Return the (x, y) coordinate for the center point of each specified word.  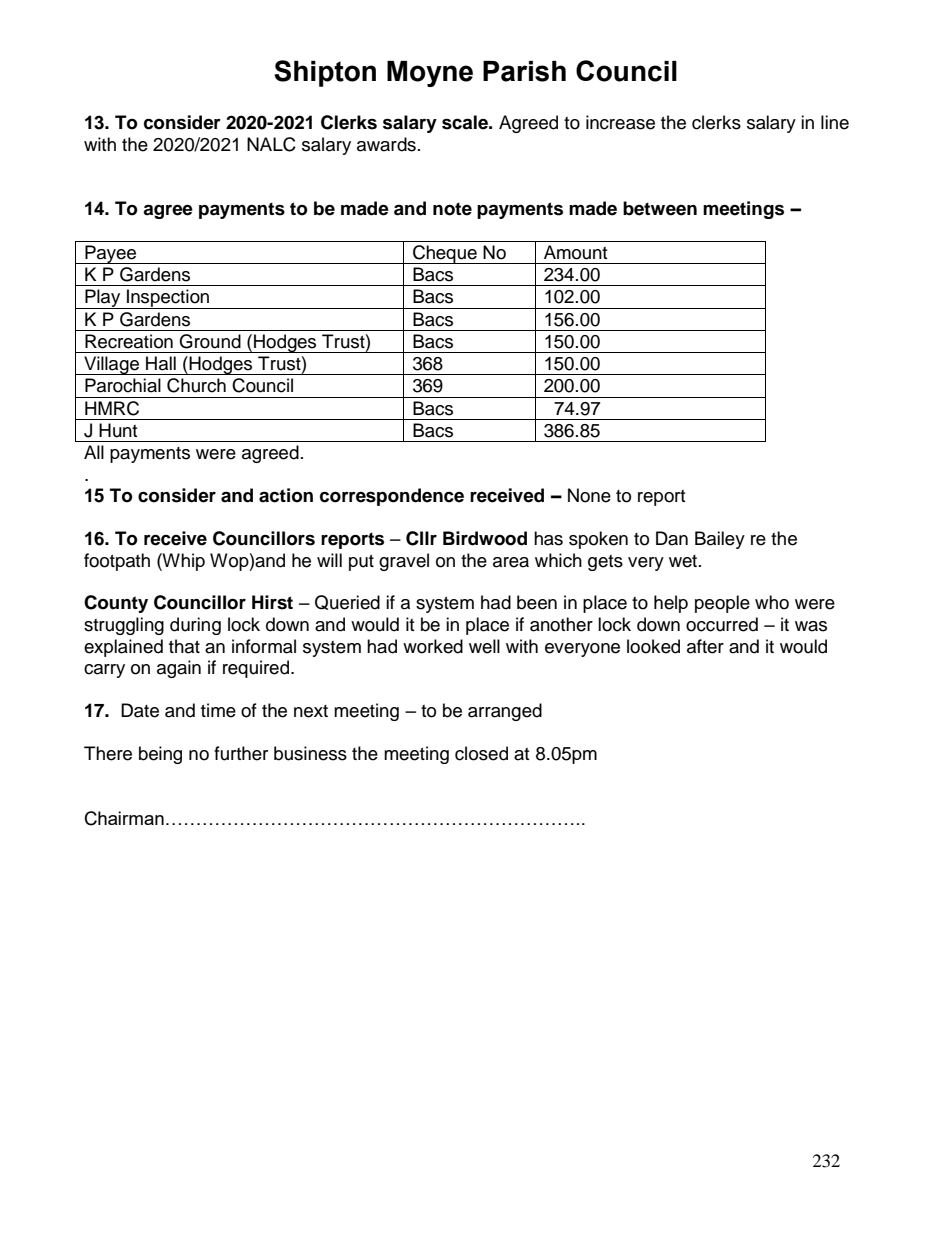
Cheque (445, 254)
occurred (722, 624)
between (660, 208)
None (589, 495)
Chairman (124, 818)
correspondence (392, 497)
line (835, 122)
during (195, 626)
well (484, 646)
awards (386, 144)
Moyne (430, 74)
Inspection (168, 299)
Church (196, 385)
